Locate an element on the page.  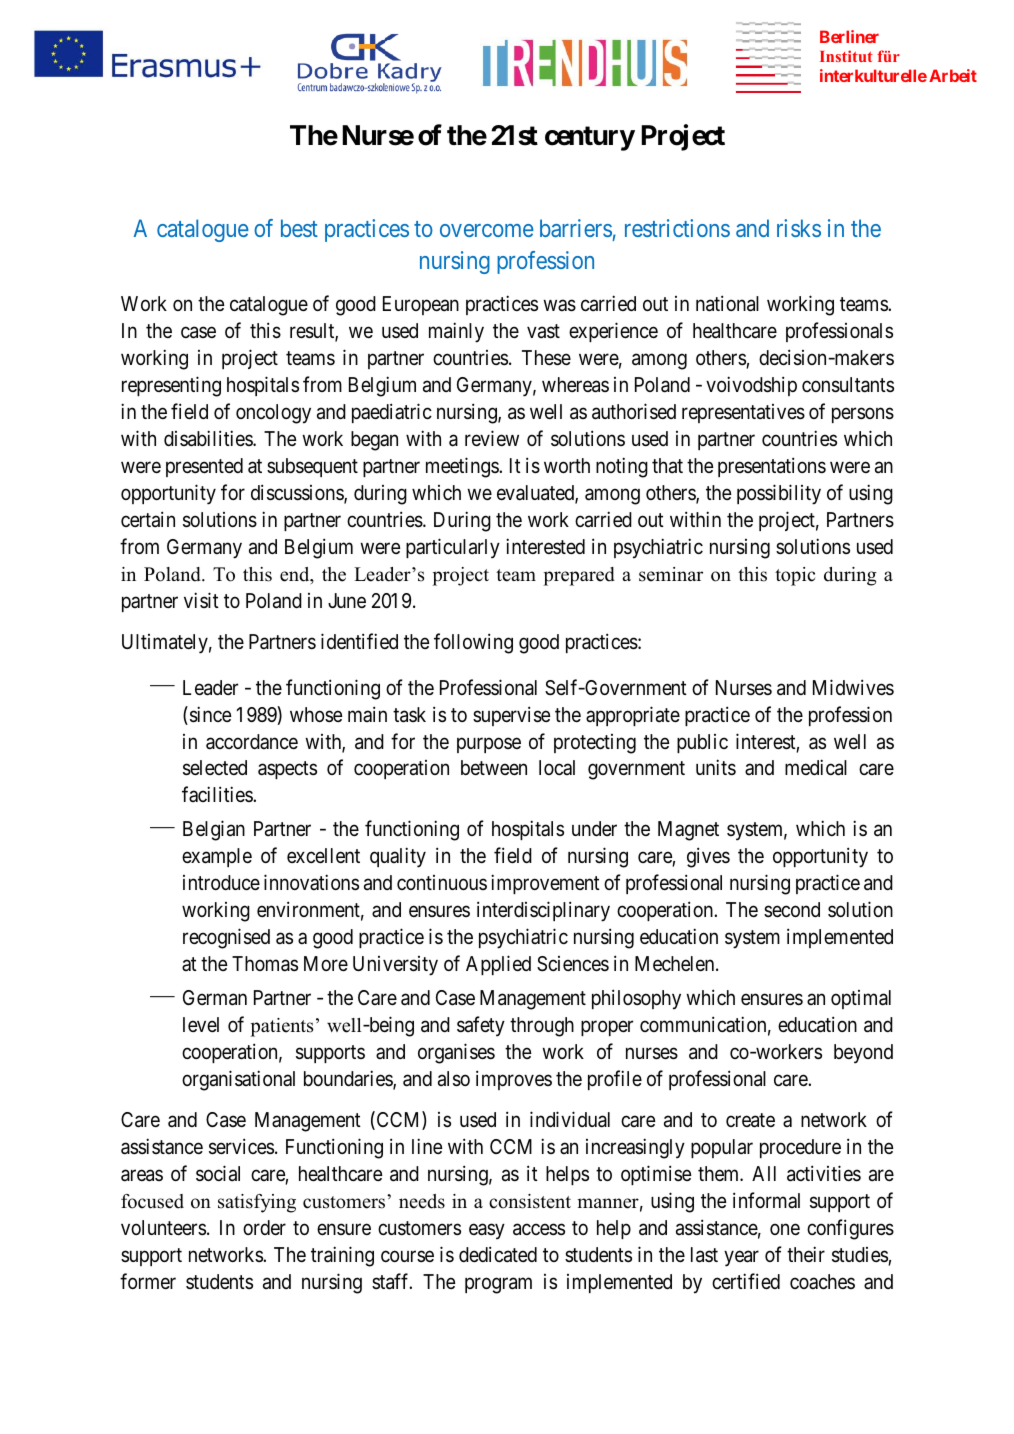
century is located at coordinates (590, 138).
